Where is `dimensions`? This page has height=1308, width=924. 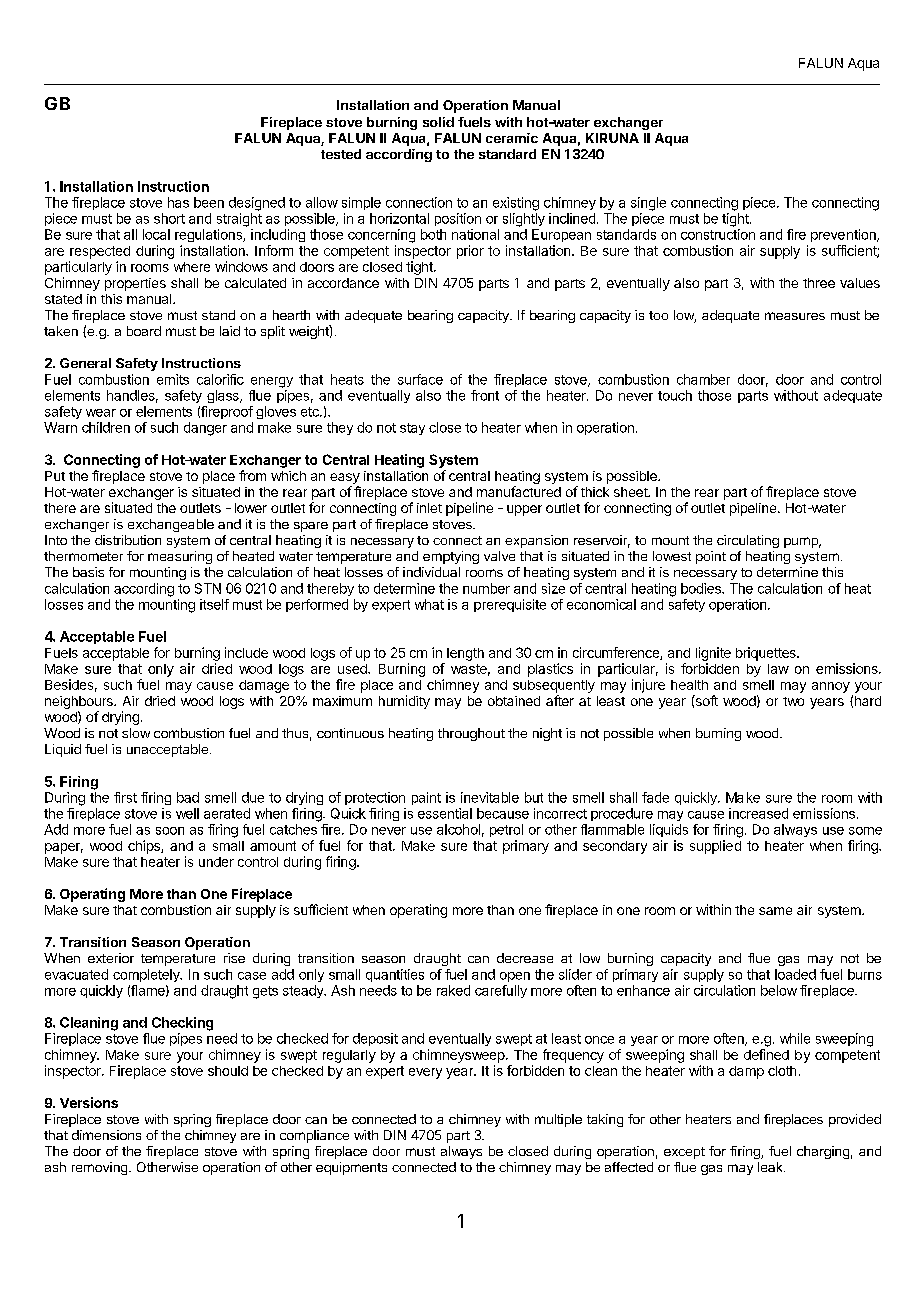 dimensions is located at coordinates (106, 1135).
